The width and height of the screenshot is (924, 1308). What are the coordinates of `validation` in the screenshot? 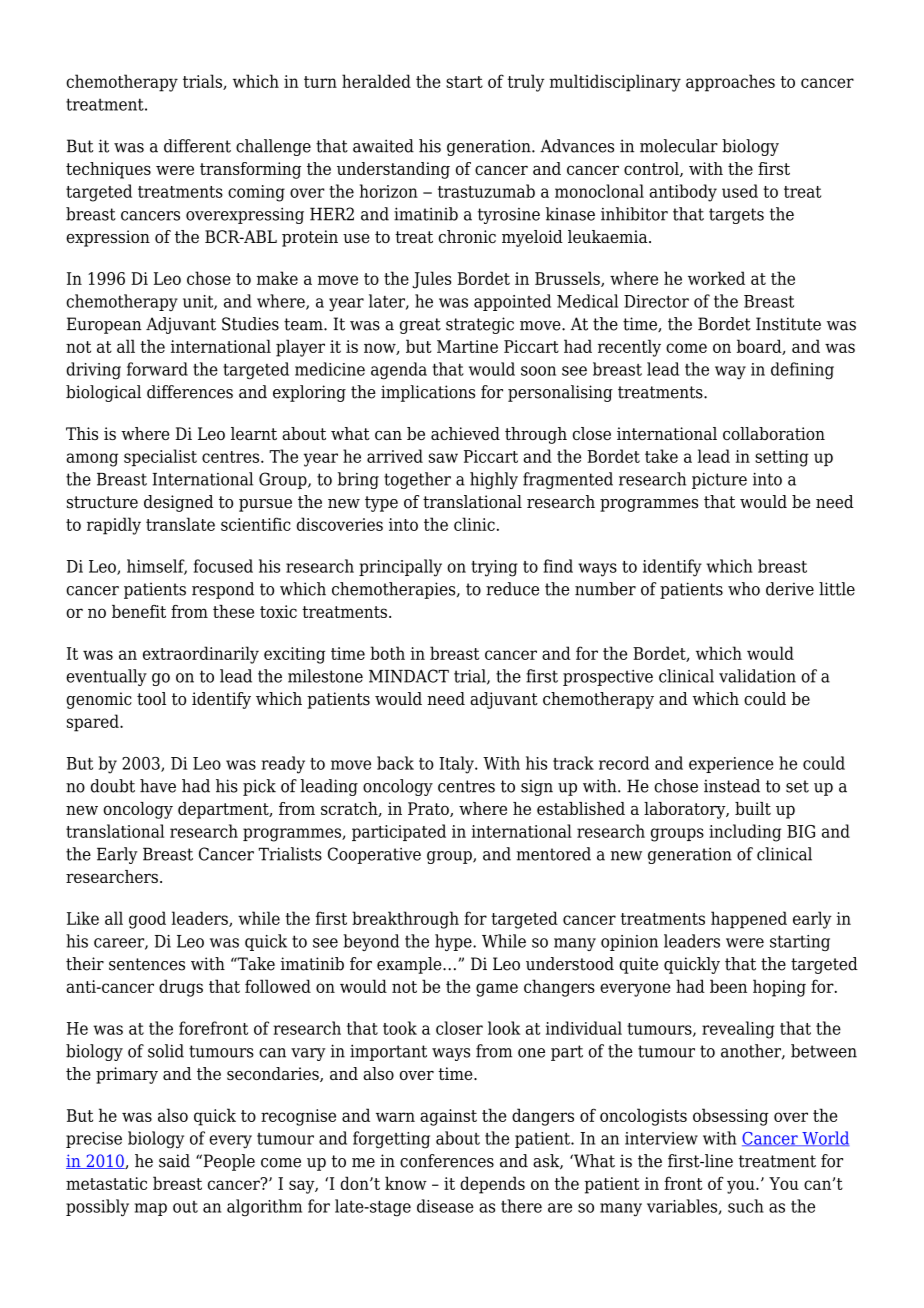 It's located at (757, 676).
